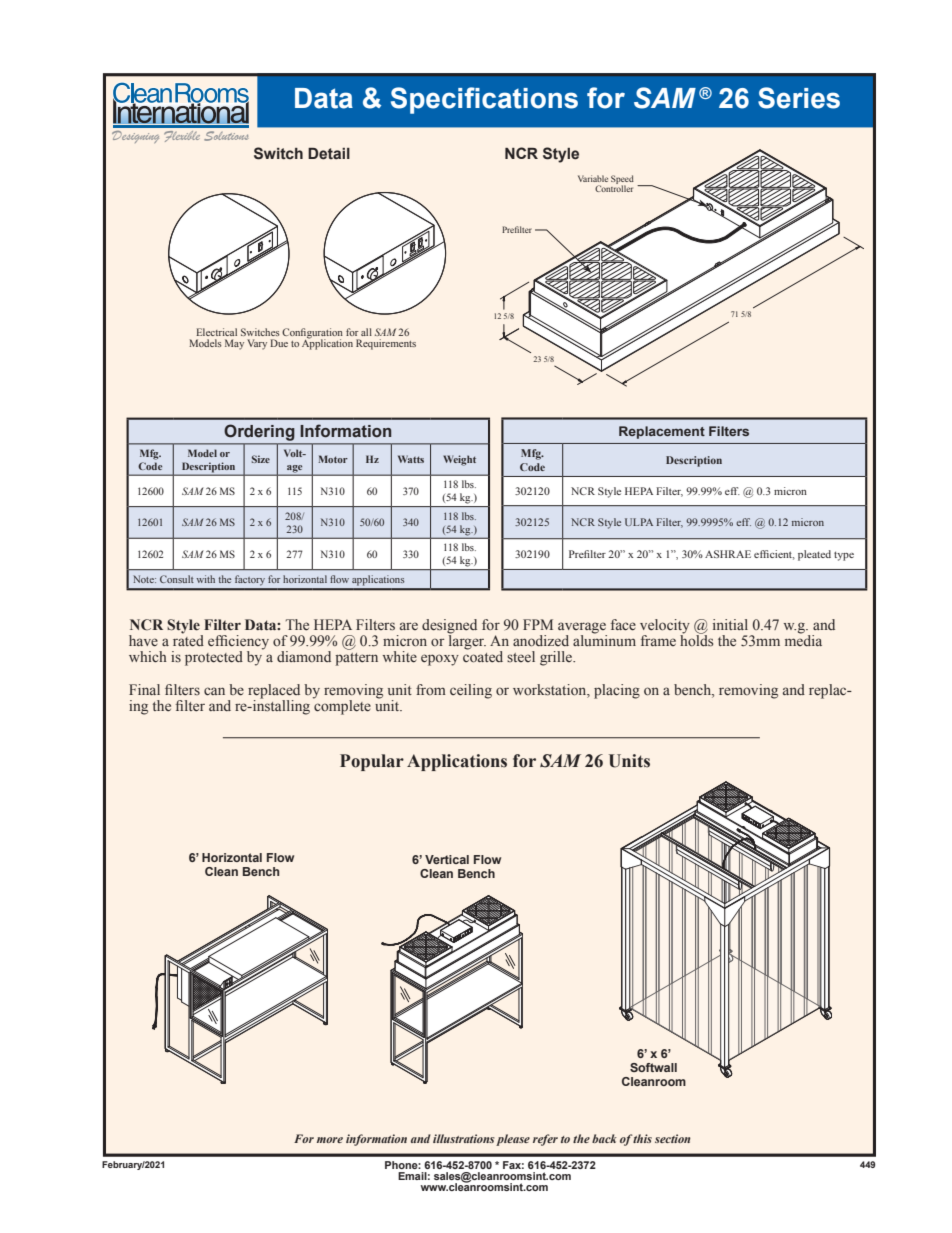 Image resolution: width=952 pixels, height=1233 pixels. What do you see at coordinates (226, 136) in the screenshot?
I see `Solutions` at bounding box center [226, 136].
